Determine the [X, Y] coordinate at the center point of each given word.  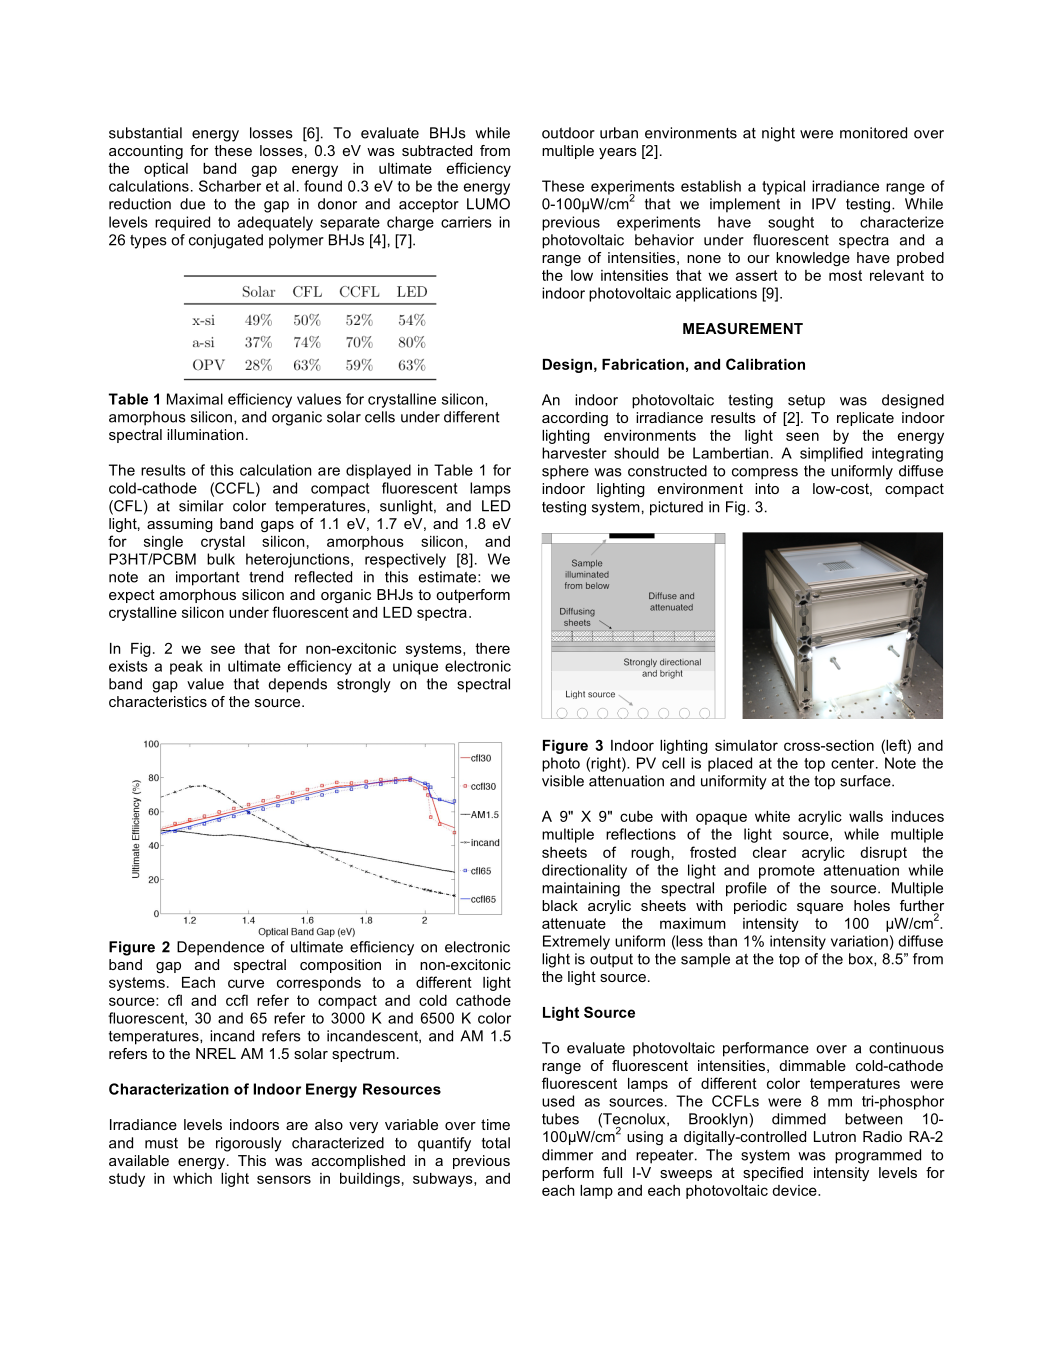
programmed [878, 1156]
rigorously [249, 1144]
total [496, 1143]
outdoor [568, 133]
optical [166, 170]
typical [783, 187]
